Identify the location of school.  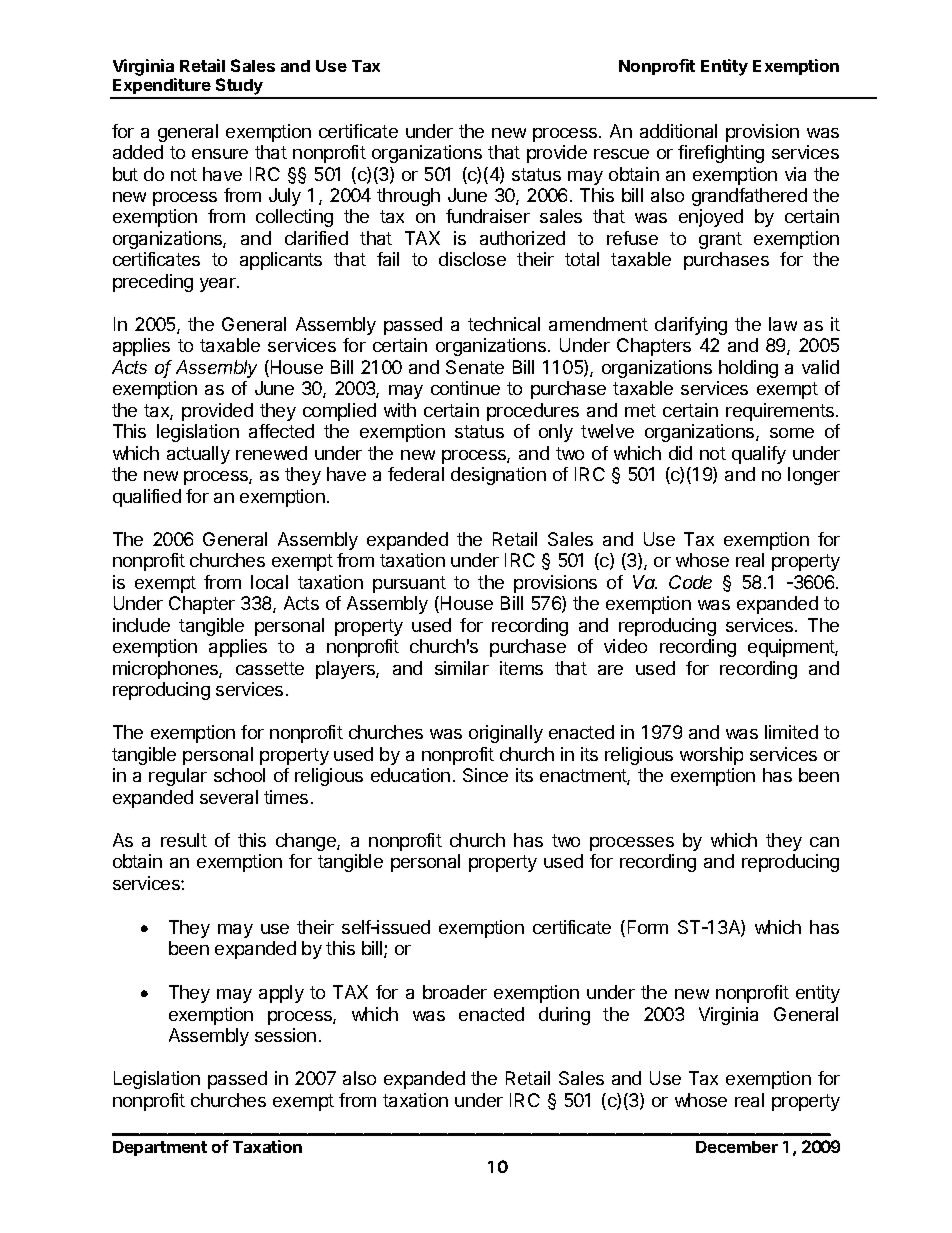
(239, 775).
